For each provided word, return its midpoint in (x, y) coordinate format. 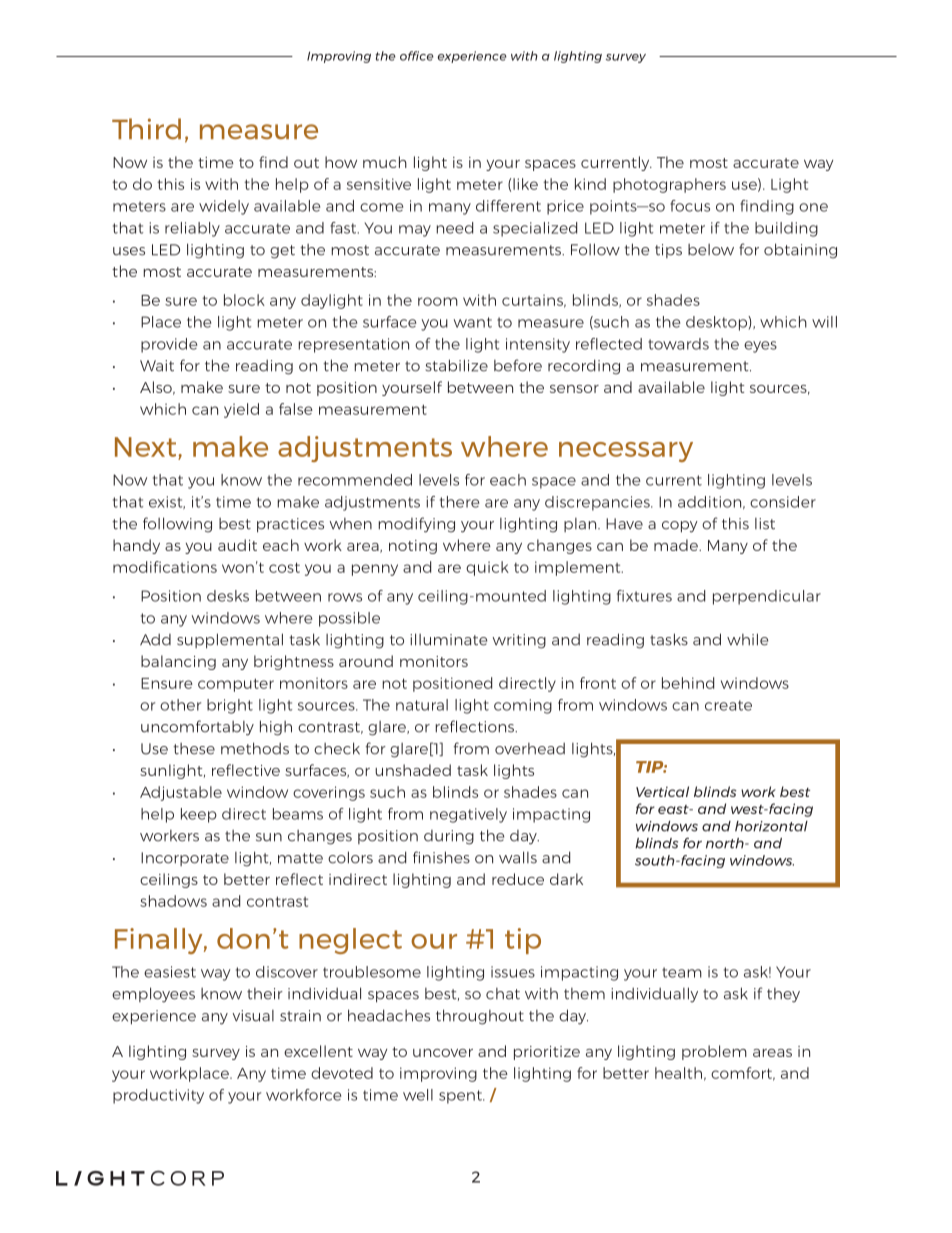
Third (146, 129)
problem (714, 1052)
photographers (669, 185)
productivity (158, 1096)
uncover (443, 1053)
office (417, 56)
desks (228, 596)
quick (487, 568)
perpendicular (767, 597)
